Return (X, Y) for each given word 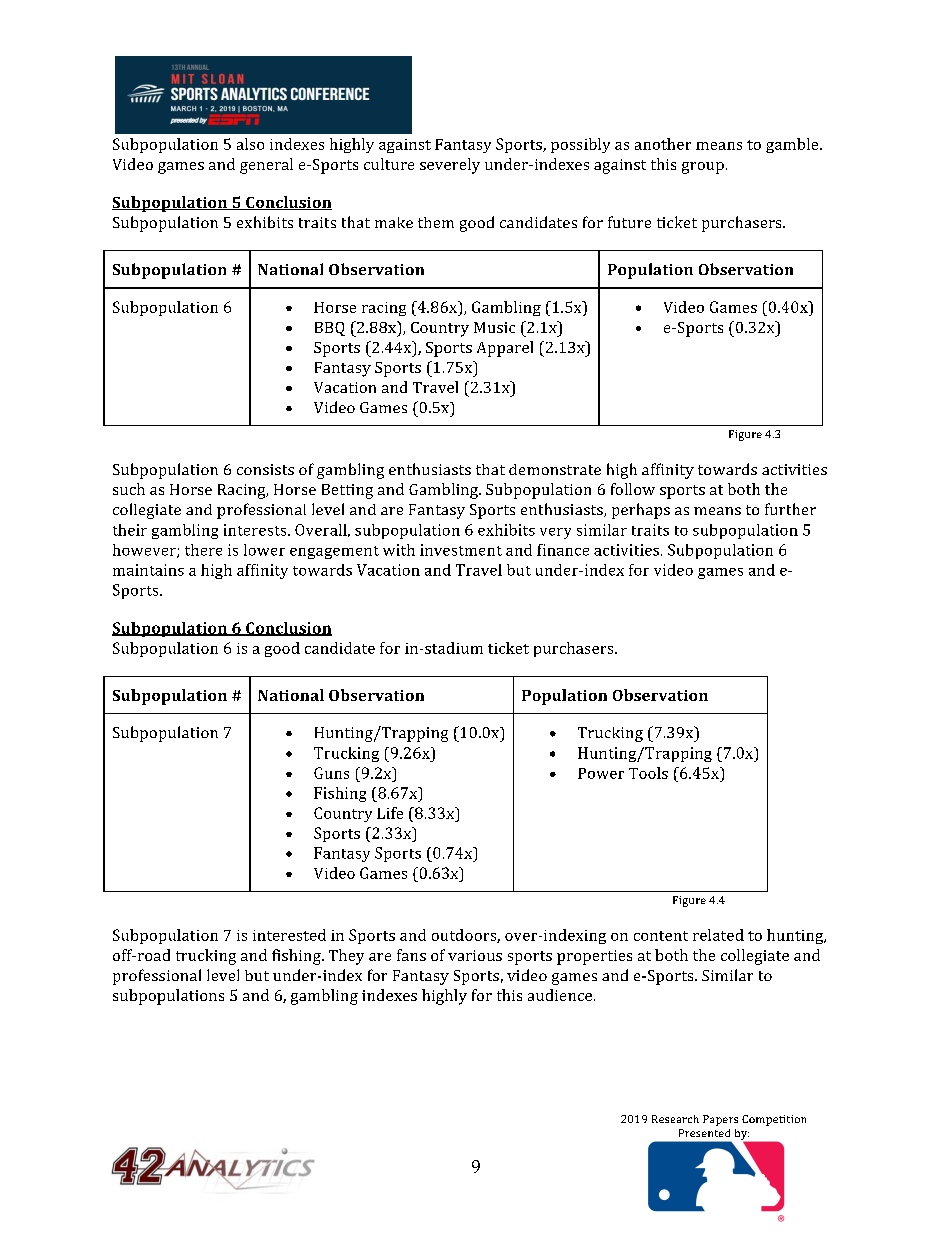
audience (561, 995)
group (703, 168)
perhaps (641, 511)
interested (289, 935)
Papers (720, 1120)
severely (450, 166)
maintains (148, 570)
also (250, 144)
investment (461, 550)
